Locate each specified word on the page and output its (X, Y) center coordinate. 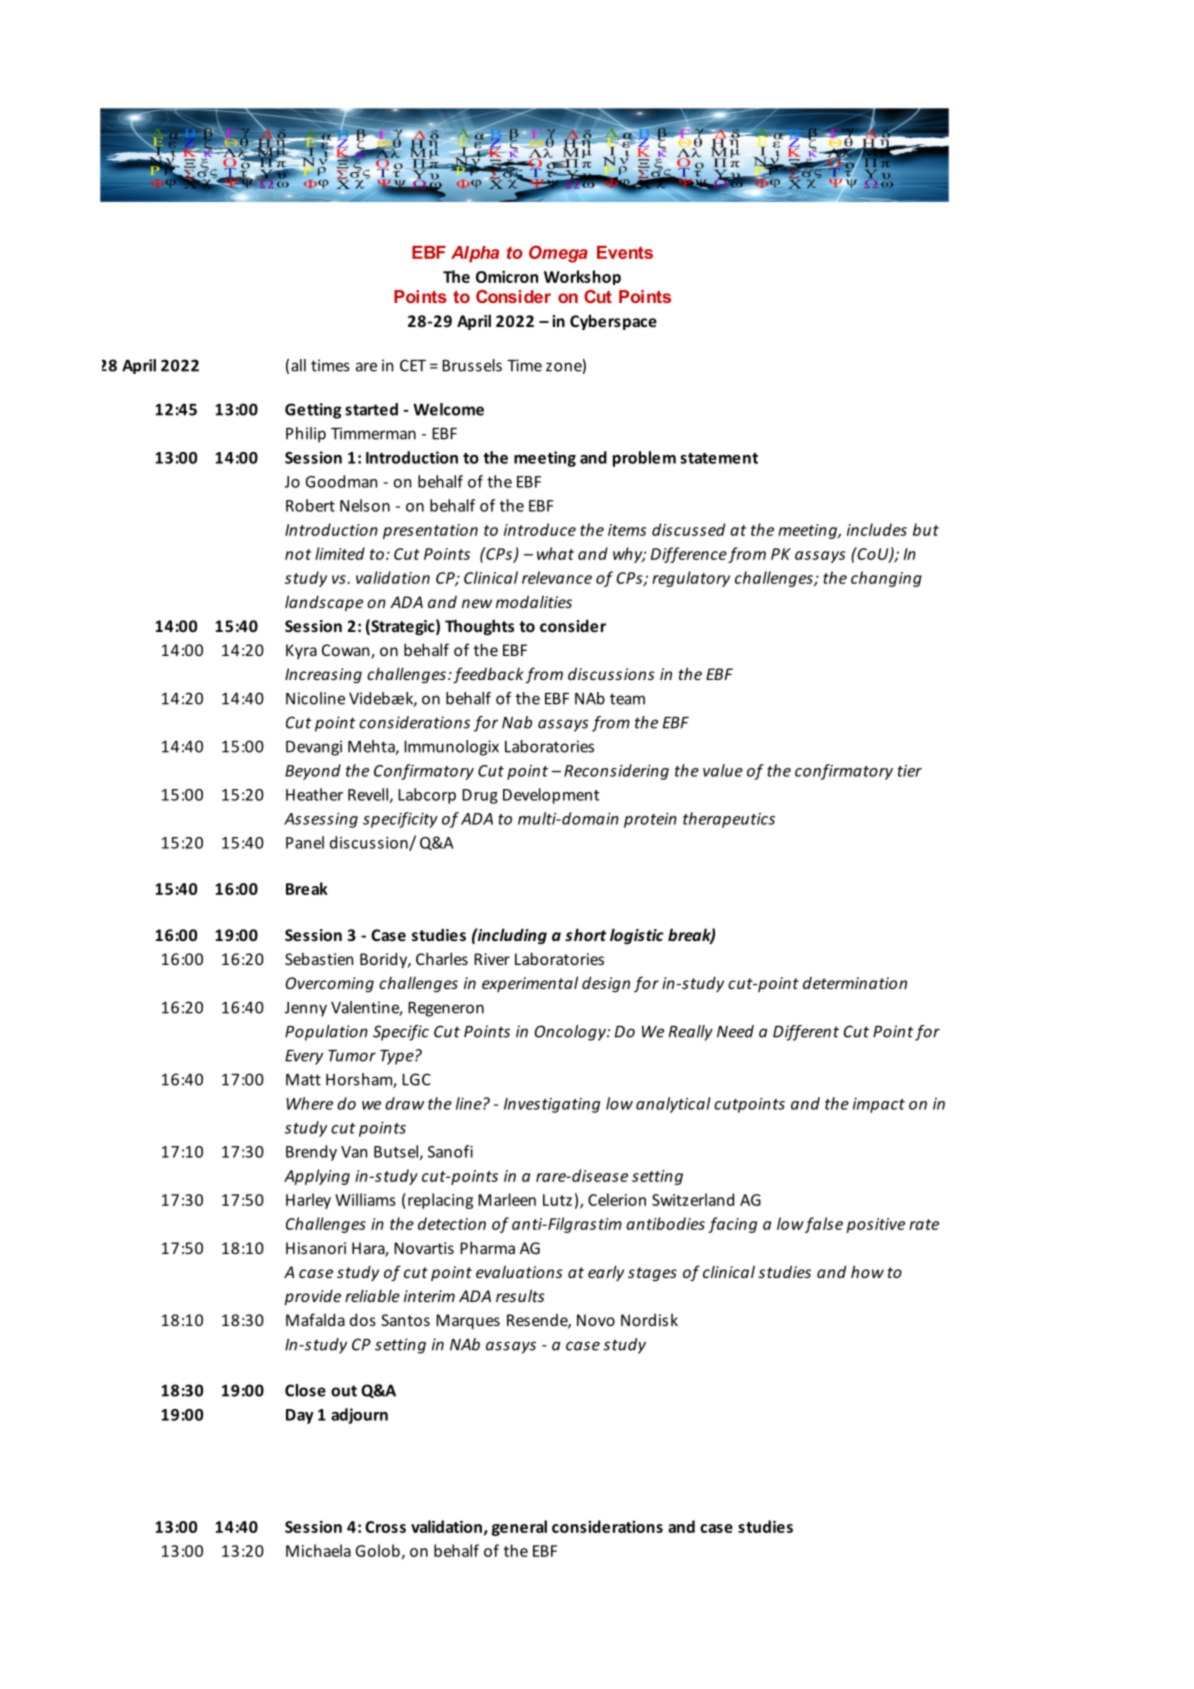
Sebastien (319, 958)
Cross (385, 1527)
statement (719, 458)
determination (855, 983)
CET (413, 365)
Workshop (582, 277)
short (585, 934)
